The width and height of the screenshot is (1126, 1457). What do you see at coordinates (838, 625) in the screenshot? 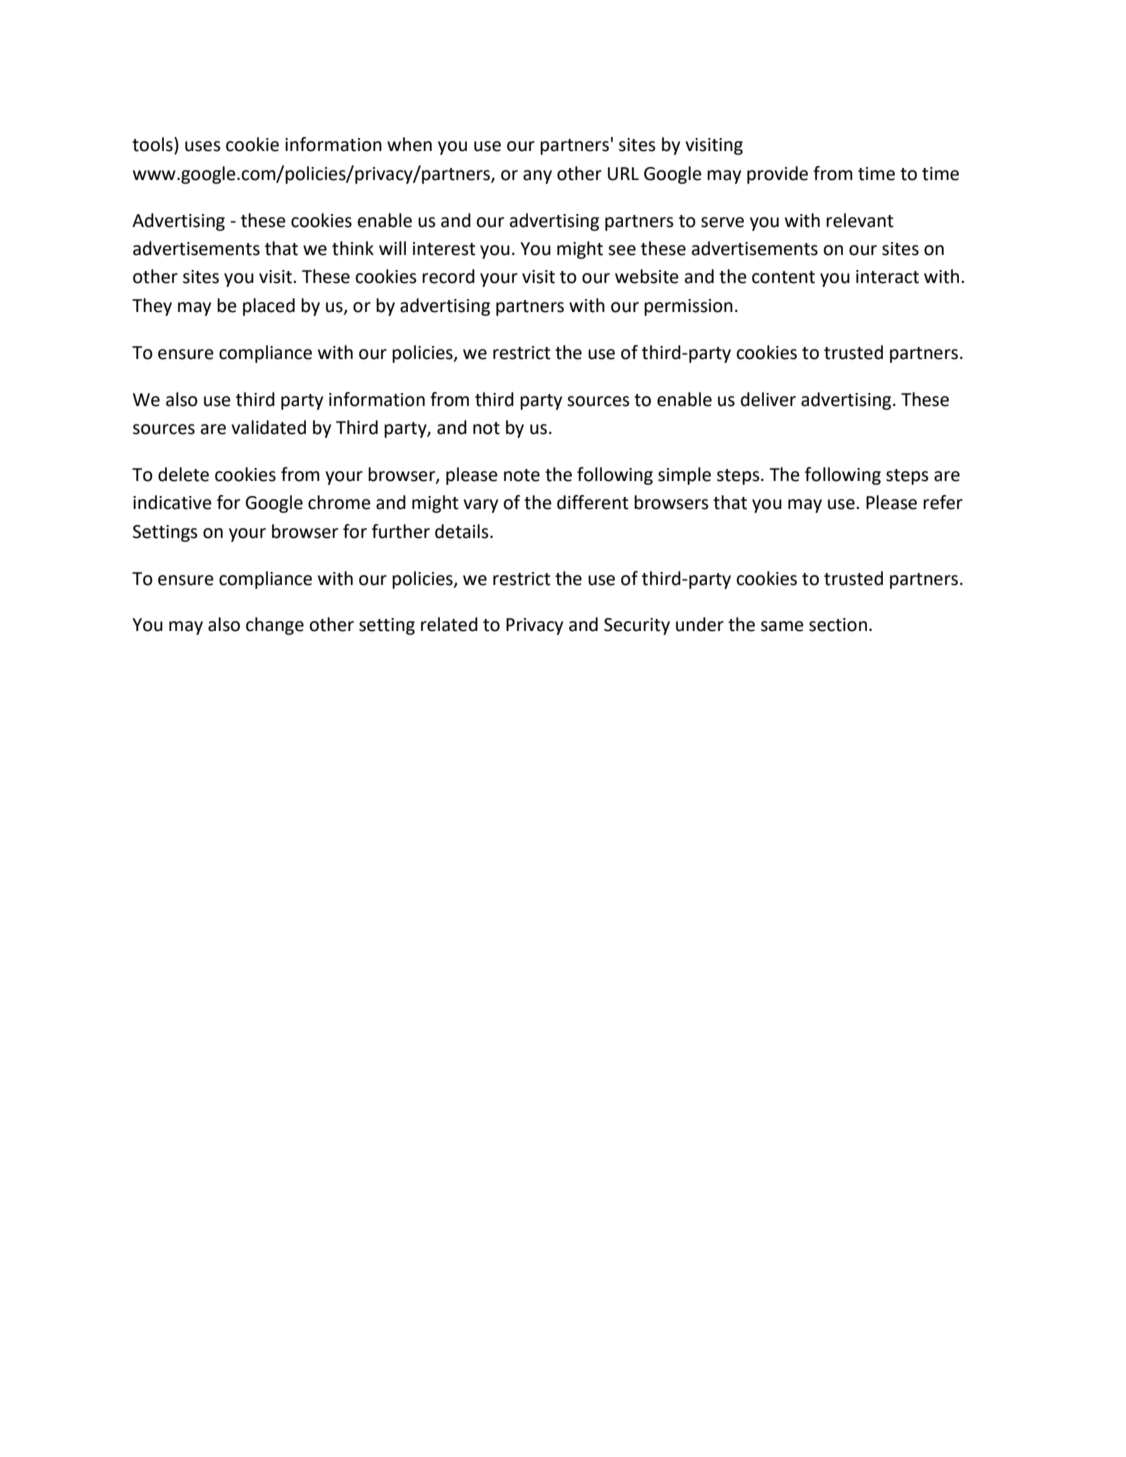
I see `section` at bounding box center [838, 625].
